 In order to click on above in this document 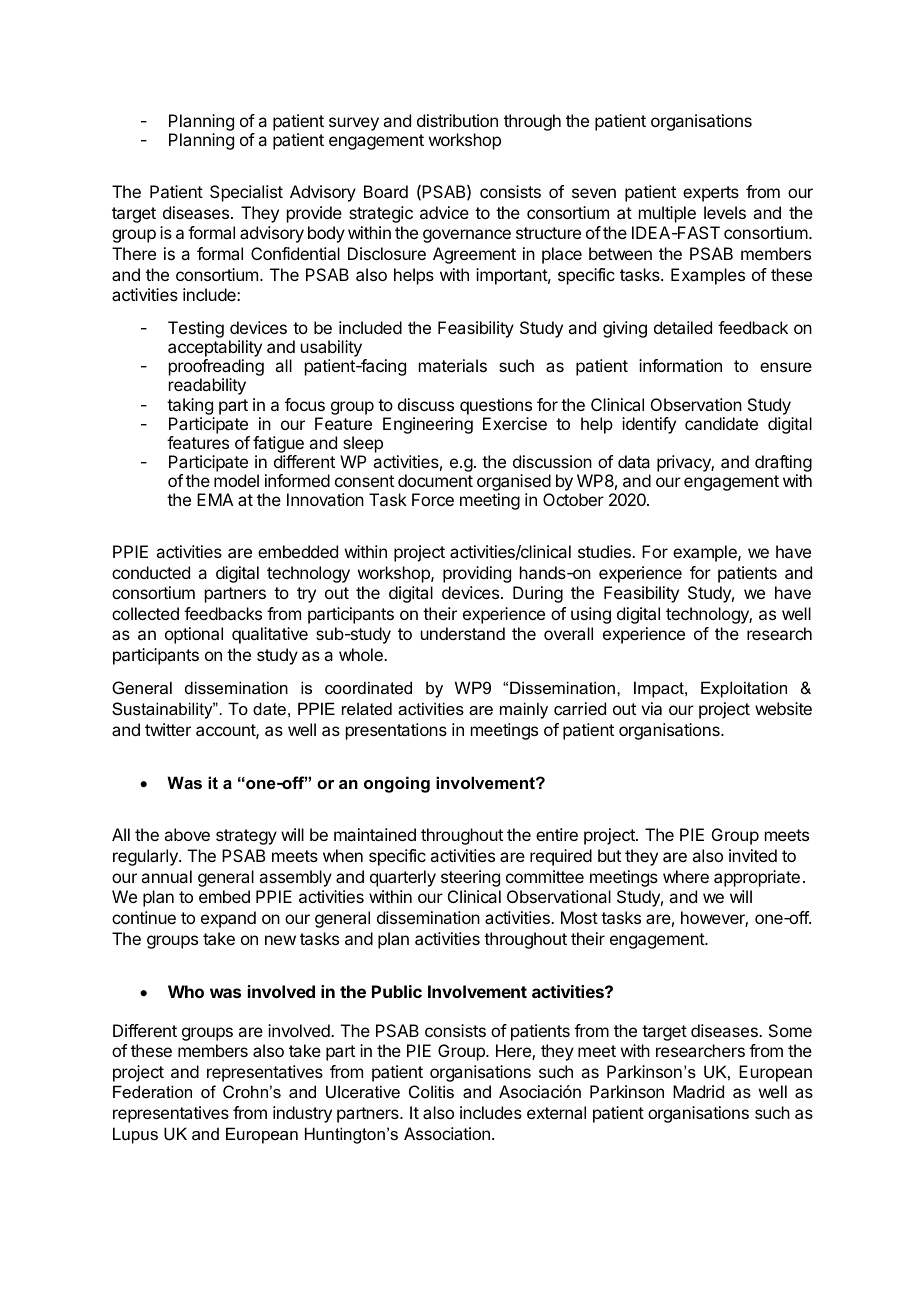, I will do `click(187, 834)`.
